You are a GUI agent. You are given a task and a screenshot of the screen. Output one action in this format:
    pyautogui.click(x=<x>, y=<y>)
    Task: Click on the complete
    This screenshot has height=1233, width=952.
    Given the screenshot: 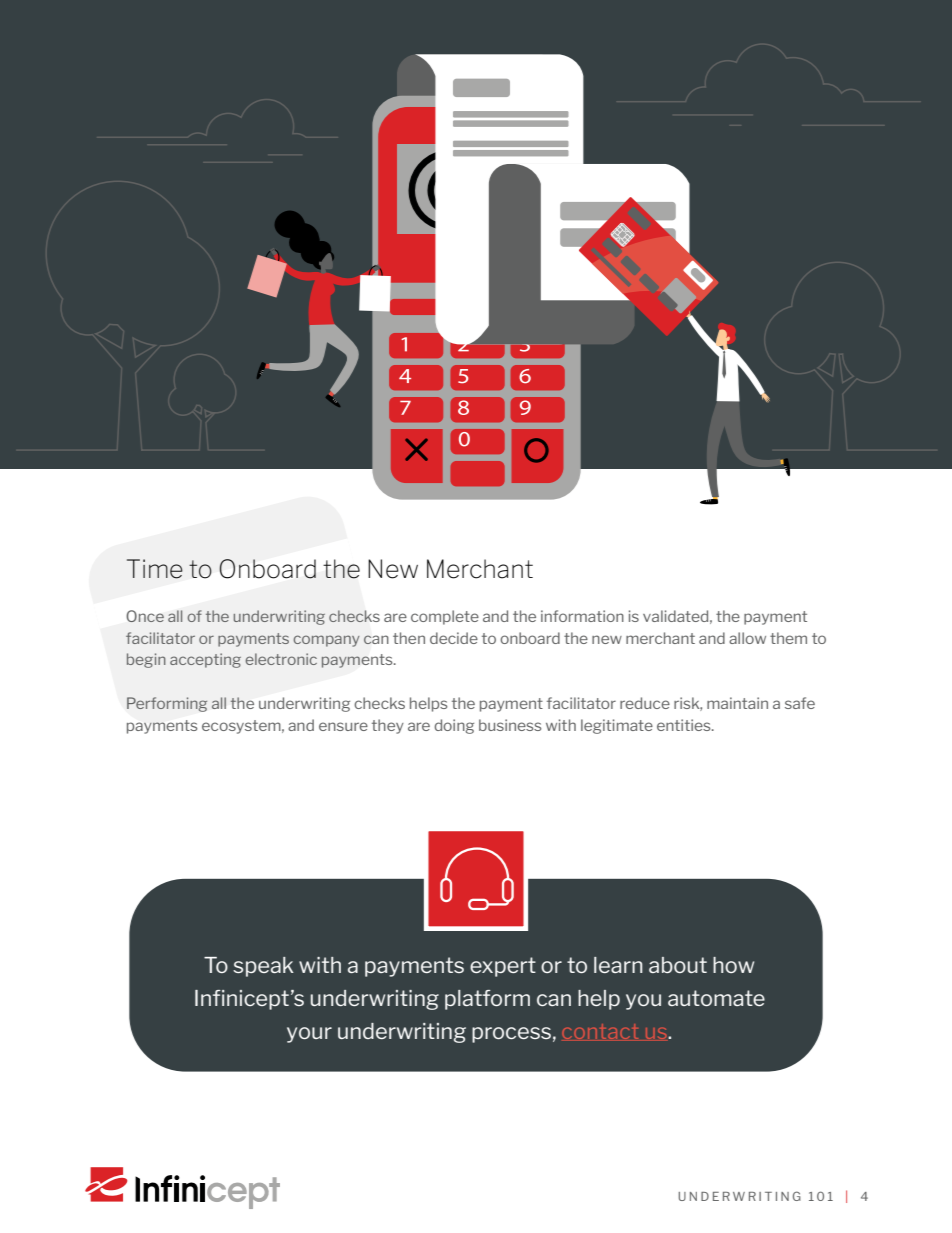 What is the action you would take?
    pyautogui.click(x=445, y=617)
